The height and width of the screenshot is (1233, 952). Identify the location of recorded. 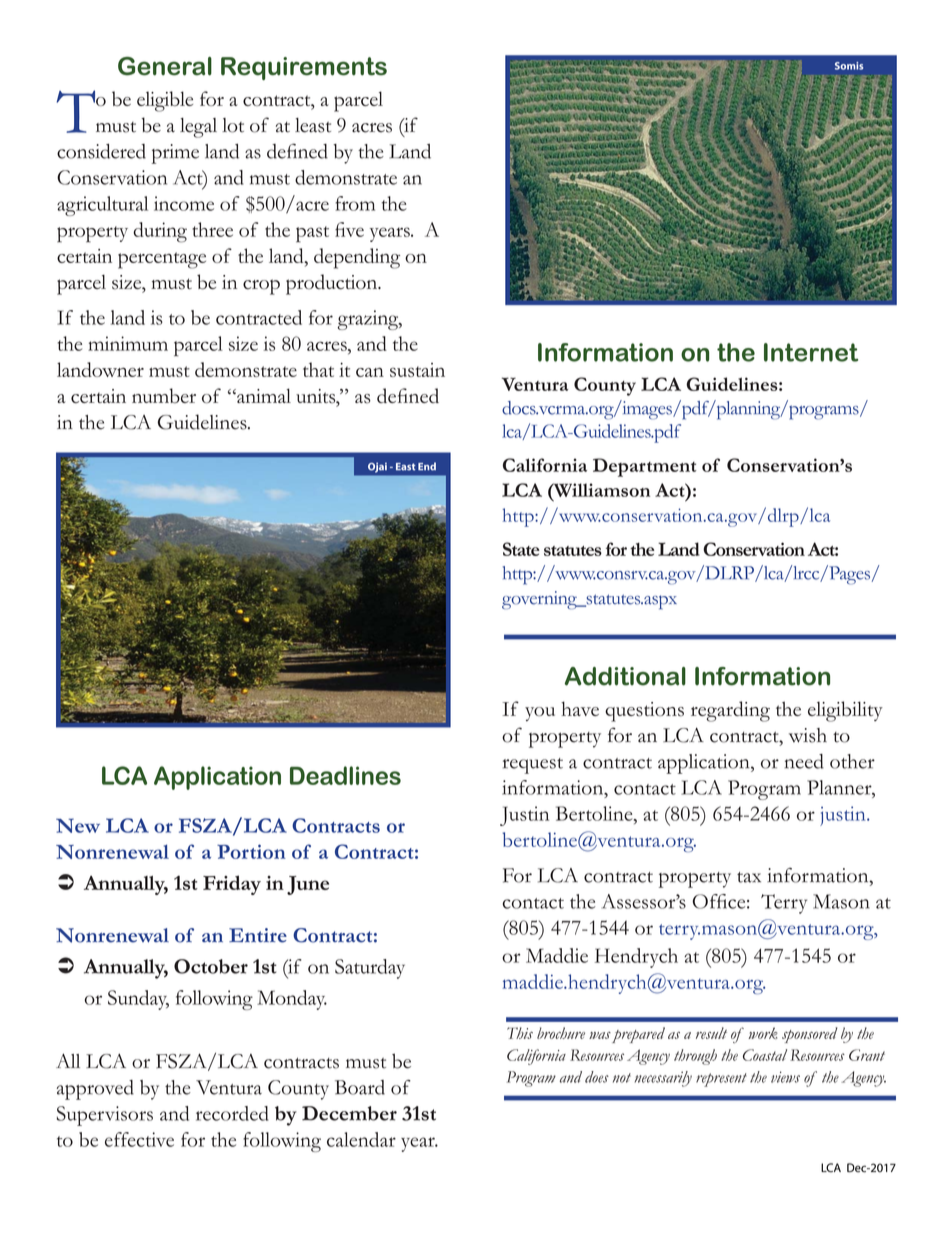
(232, 1113).
